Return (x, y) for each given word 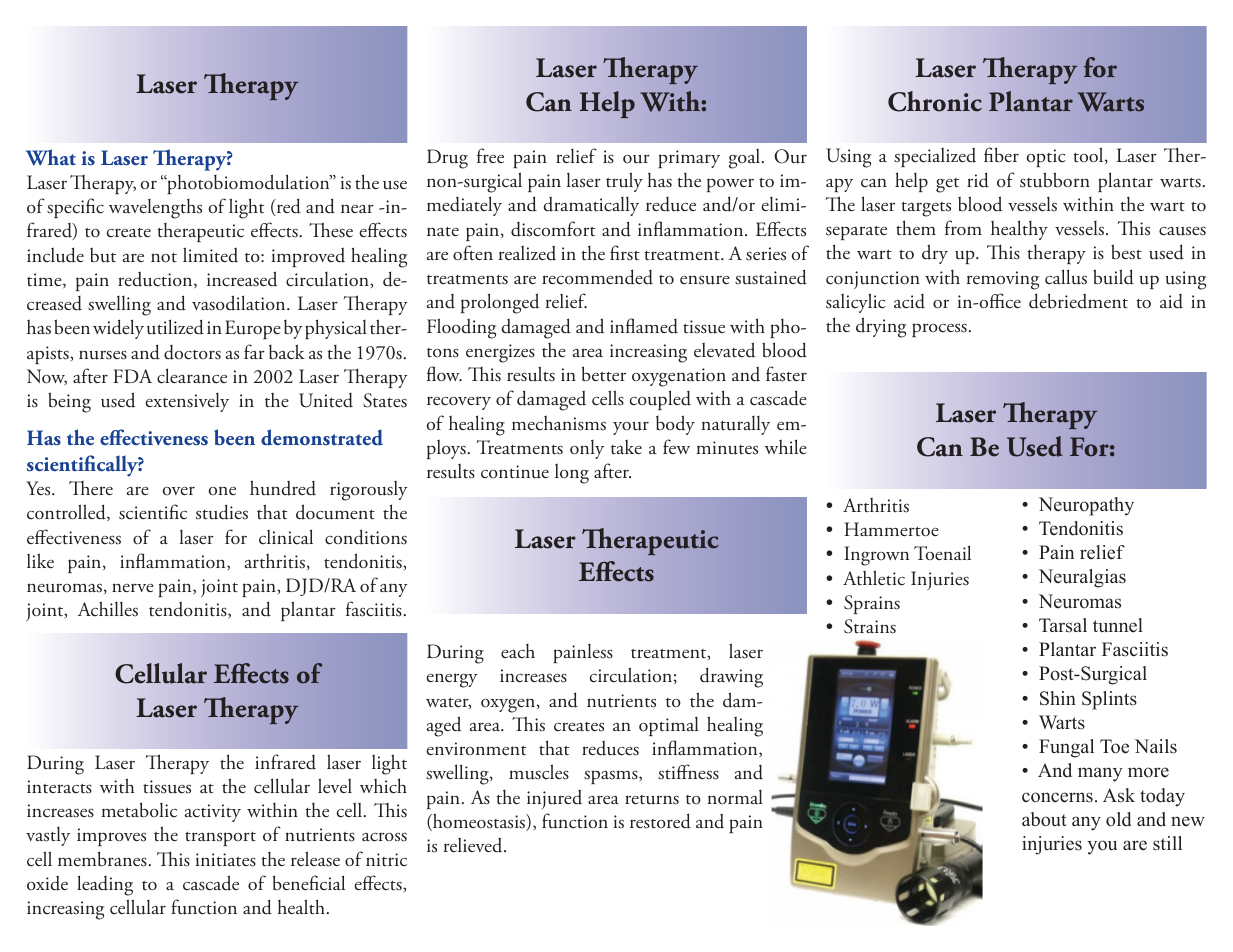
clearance (192, 376)
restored (660, 821)
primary (689, 159)
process (939, 330)
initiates (226, 860)
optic (1046, 158)
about (1044, 819)
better (604, 374)
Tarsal (1063, 625)
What (51, 157)
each (518, 651)
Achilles (108, 609)
